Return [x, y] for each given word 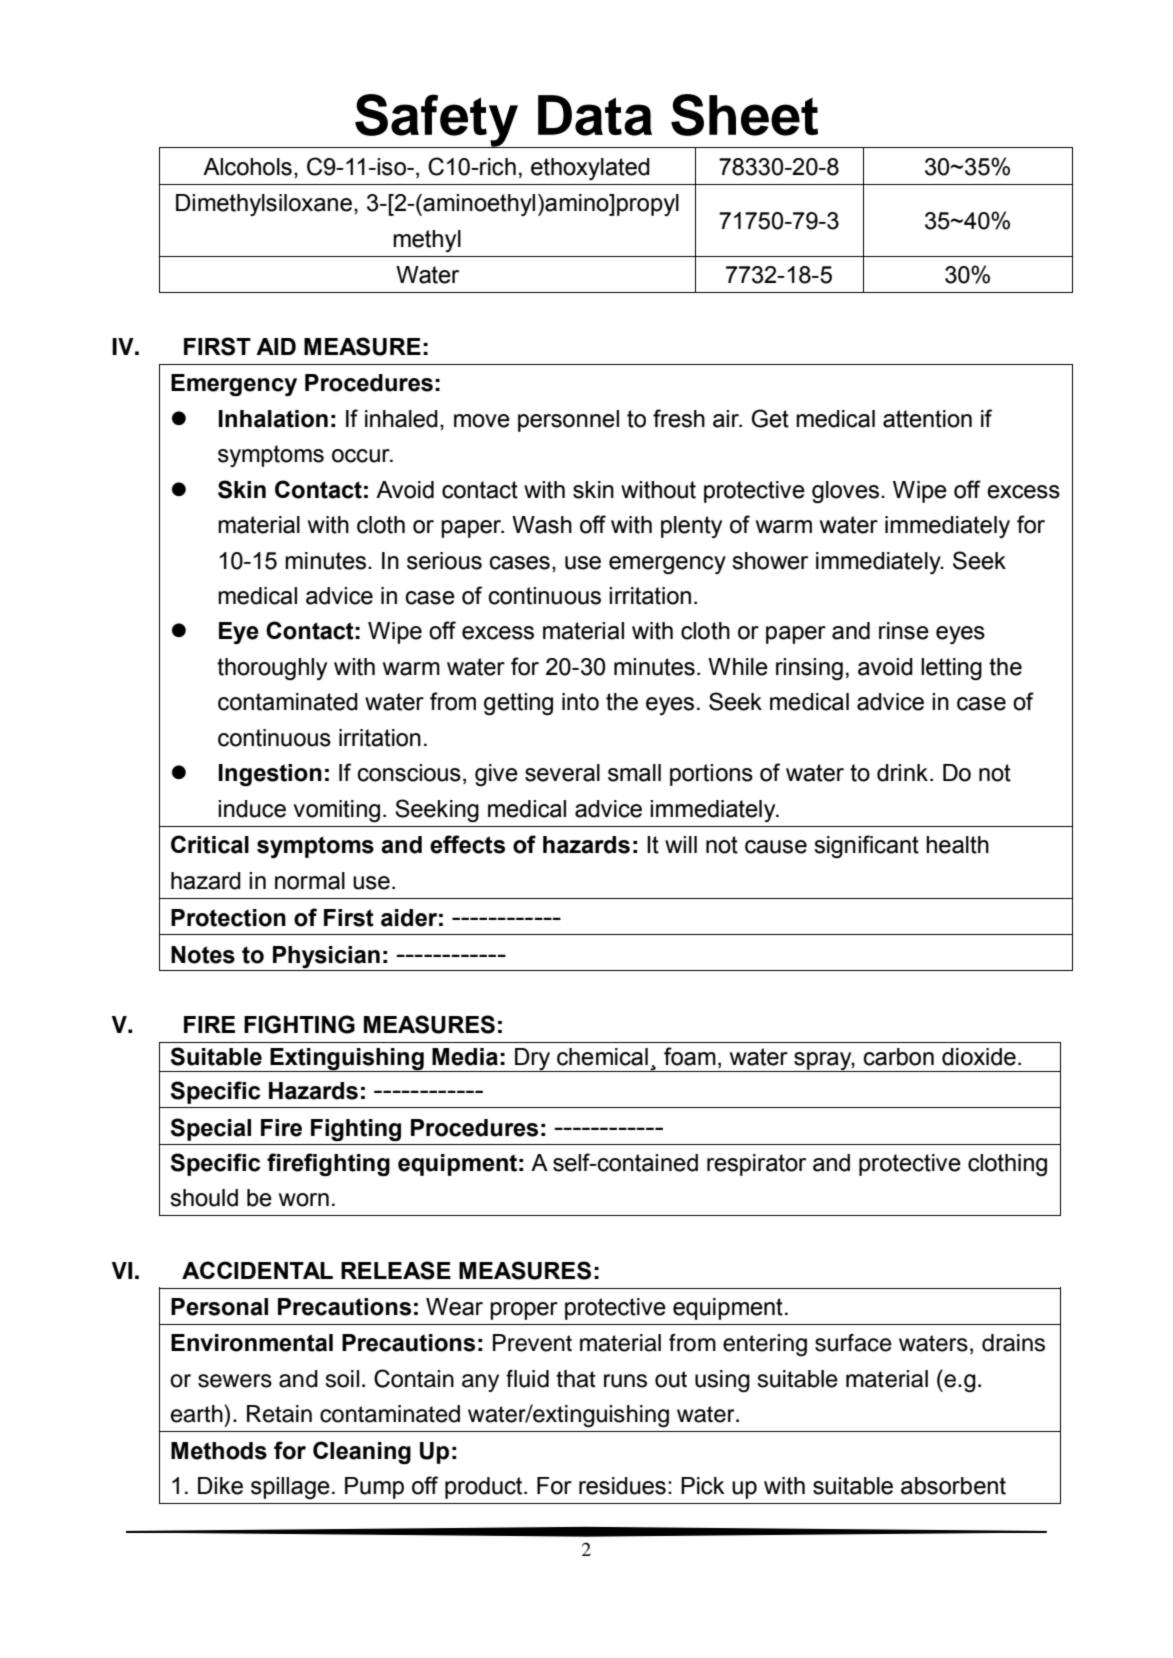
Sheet [744, 115]
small [634, 773]
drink [902, 773]
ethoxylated [590, 169]
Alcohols [247, 167]
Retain [279, 1414]
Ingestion [270, 775]
